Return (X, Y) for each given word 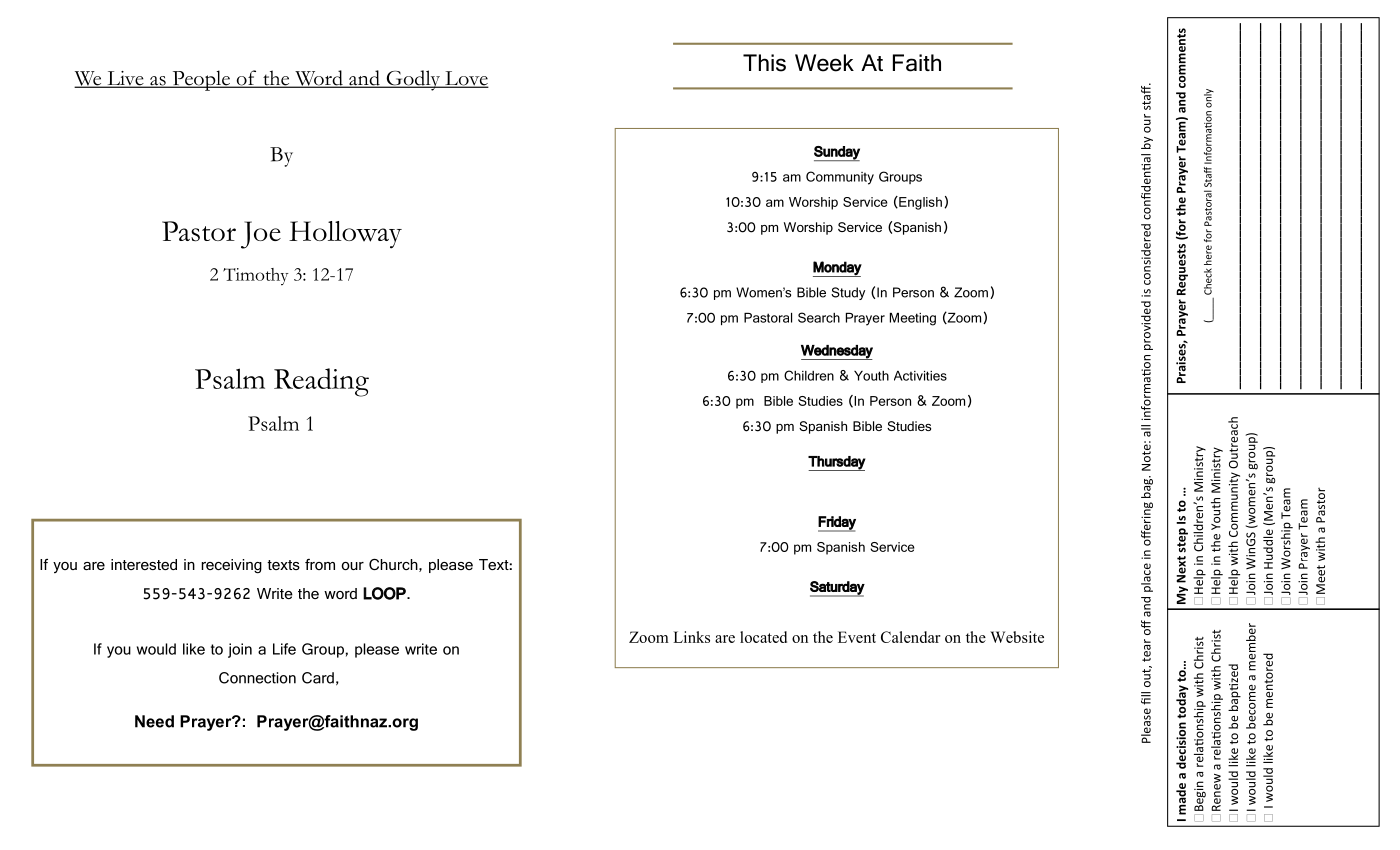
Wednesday (837, 352)
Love (466, 79)
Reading (321, 382)
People (201, 80)
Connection (257, 678)
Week (824, 63)
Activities (920, 376)
